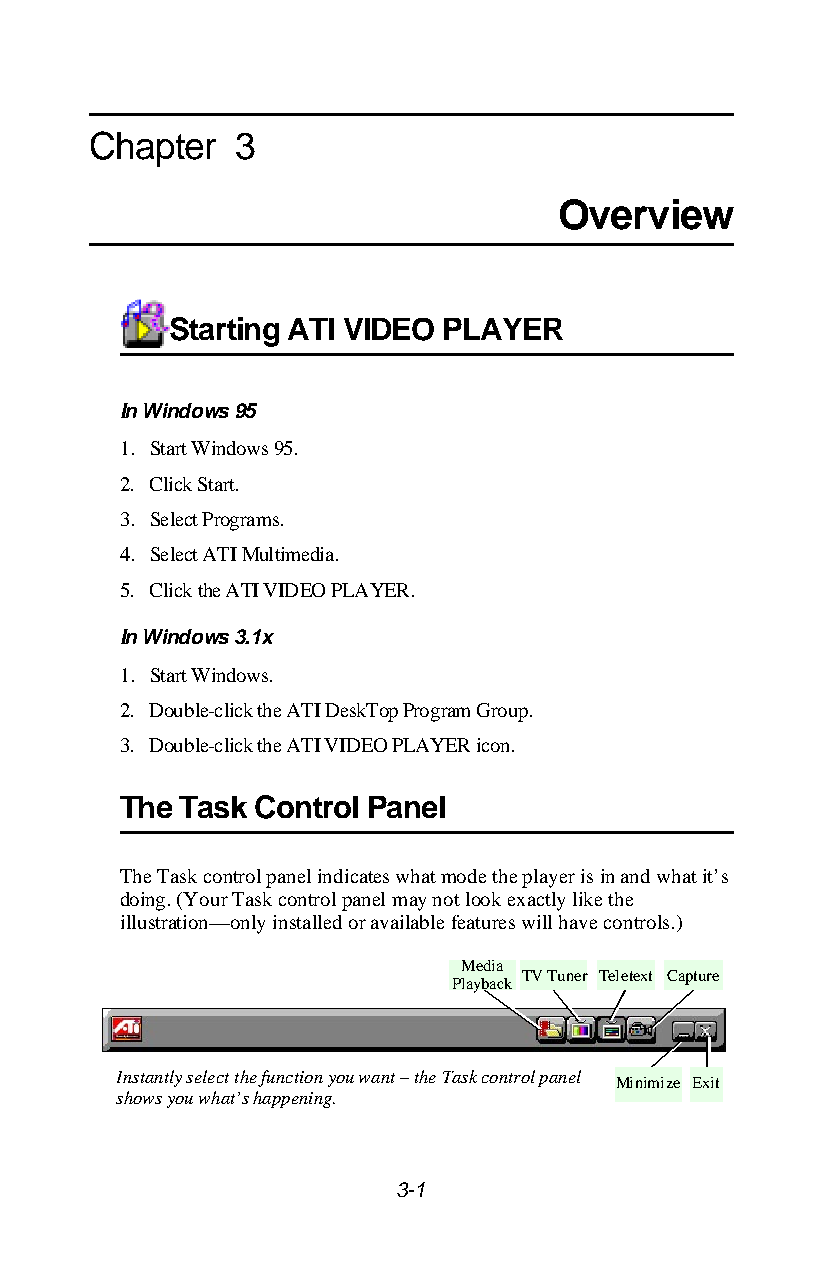  I want to click on icon, so click(493, 745).
